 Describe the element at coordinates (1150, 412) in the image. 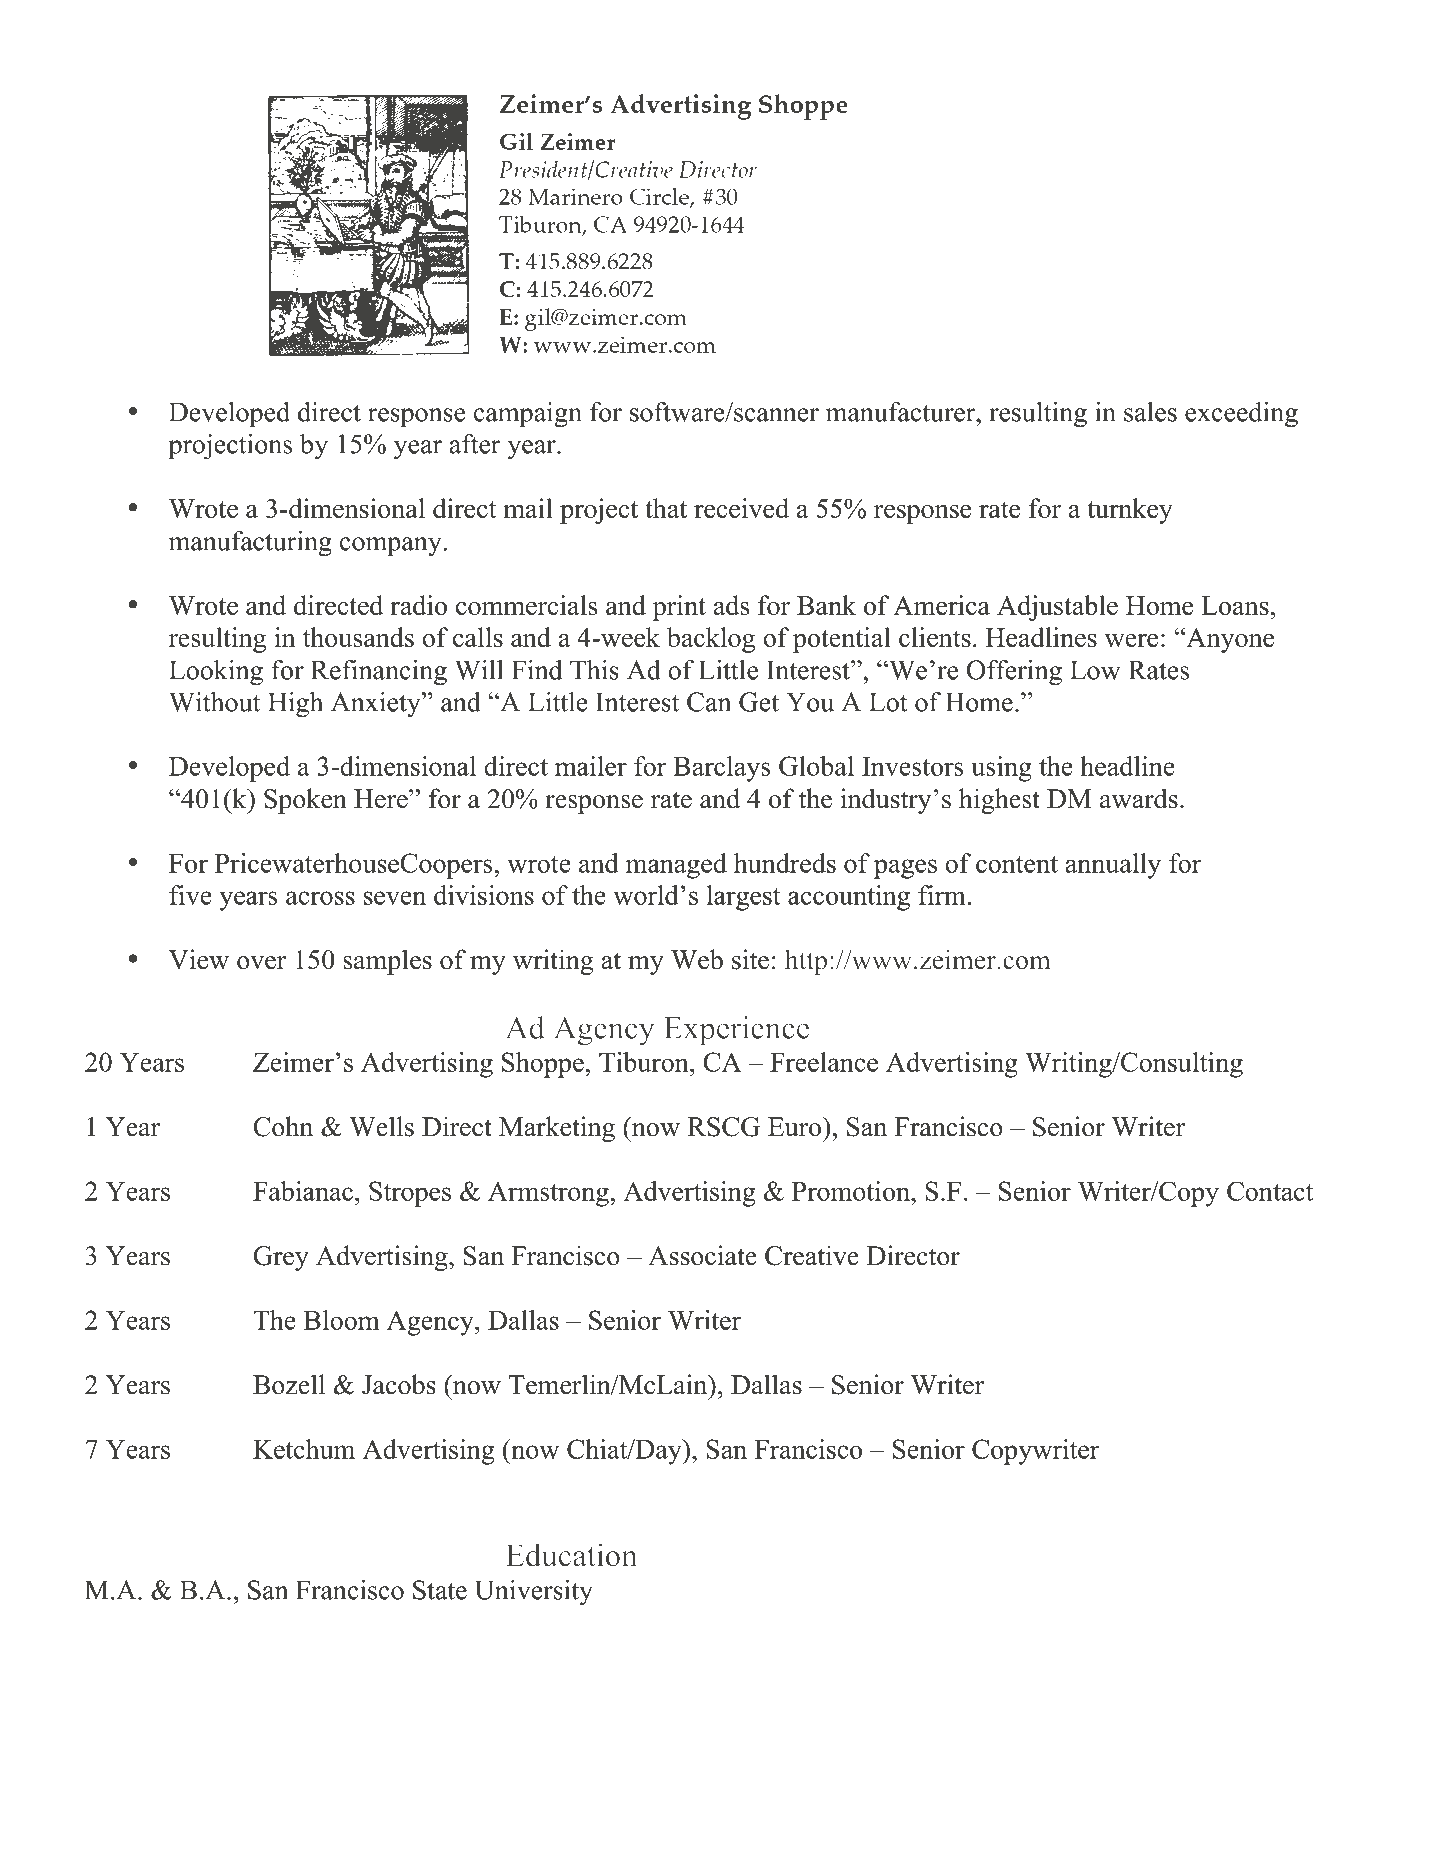

I see `sales` at that location.
